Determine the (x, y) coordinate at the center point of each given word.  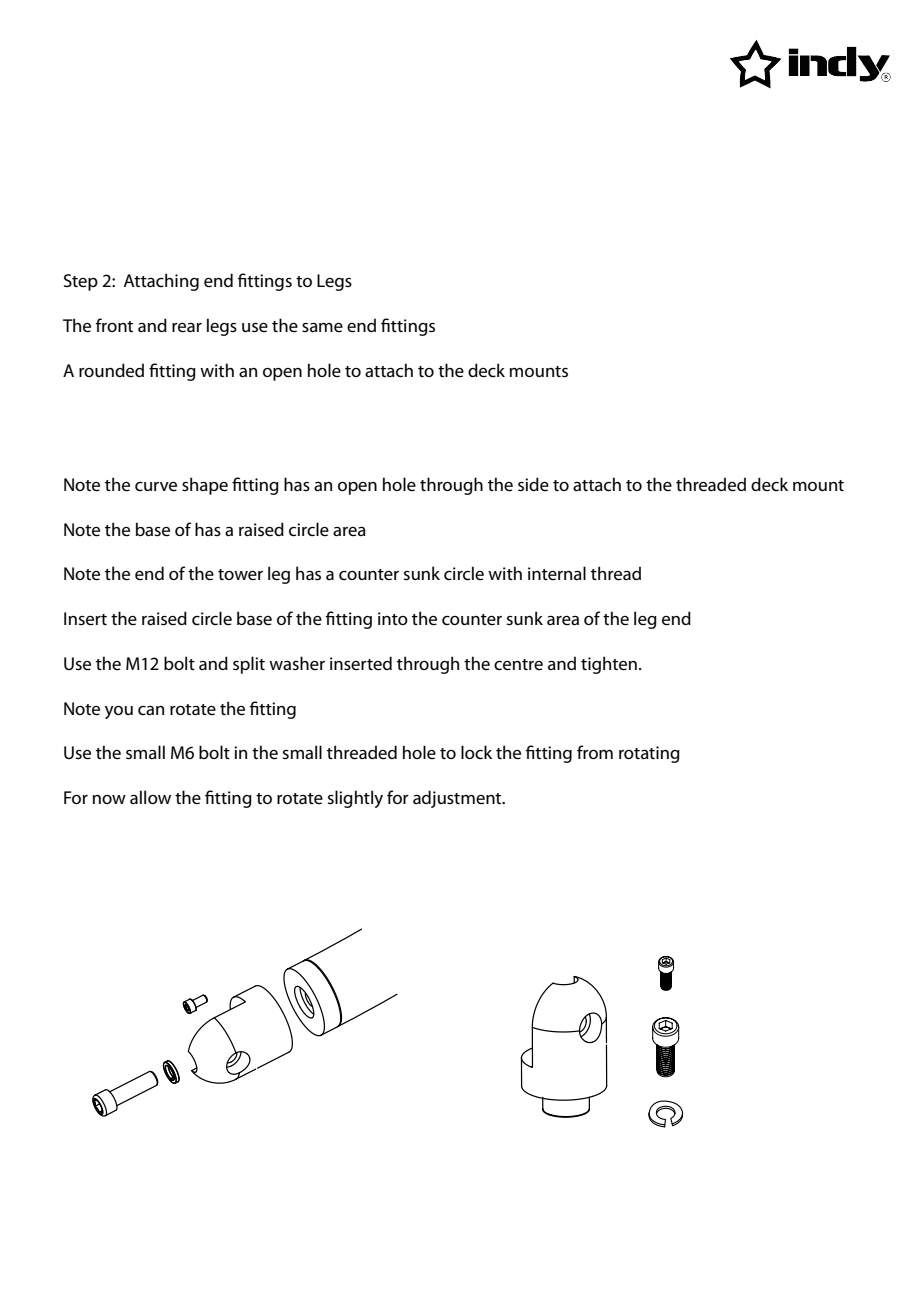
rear (187, 328)
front (114, 325)
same (322, 328)
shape (205, 486)
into (393, 618)
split (249, 665)
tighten (609, 665)
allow (150, 797)
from (595, 752)
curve (156, 487)
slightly (355, 799)
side (533, 484)
